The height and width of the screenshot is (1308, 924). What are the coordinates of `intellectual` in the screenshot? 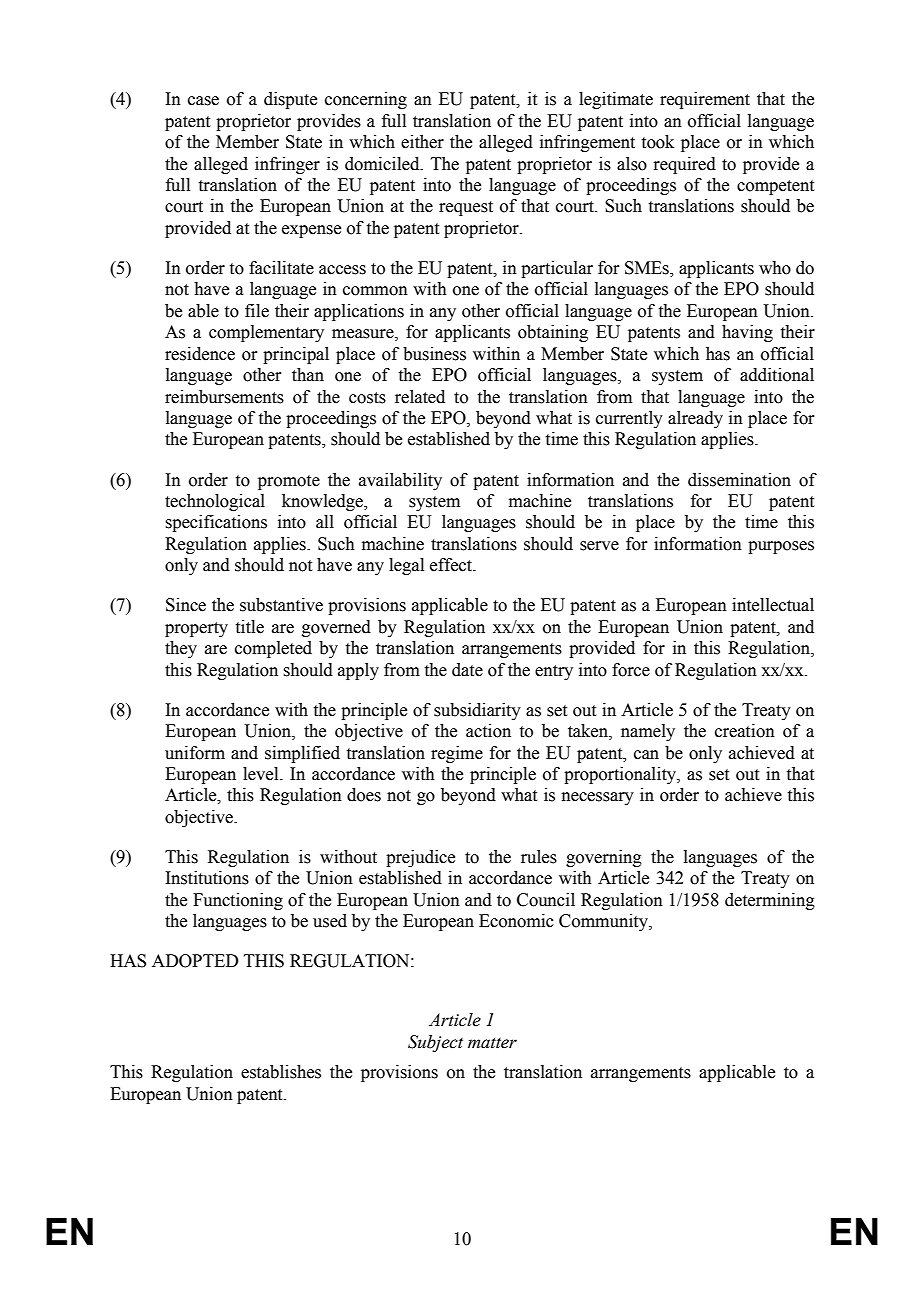 It's located at (773, 605).
